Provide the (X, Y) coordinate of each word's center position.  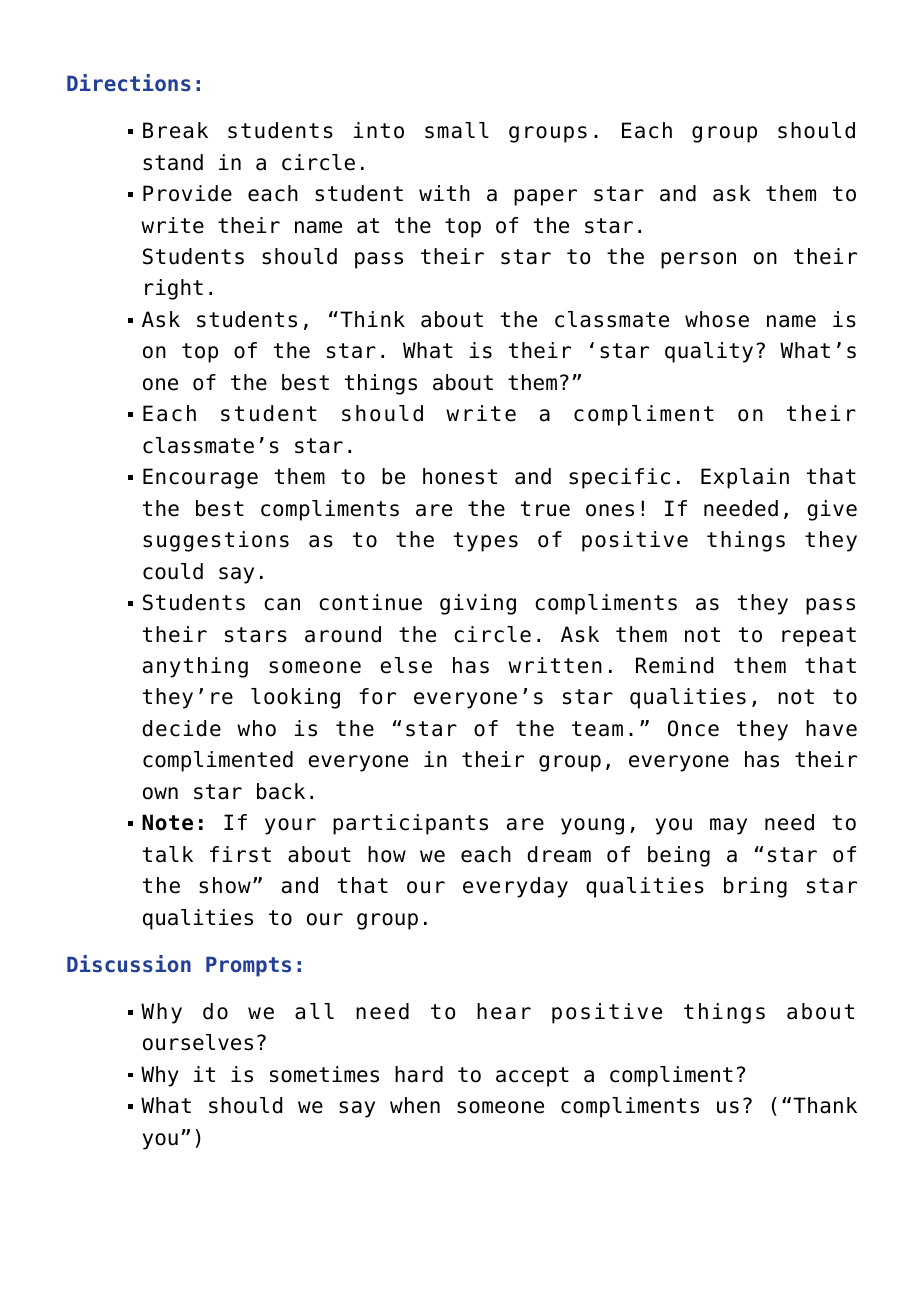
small (457, 130)
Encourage (200, 478)
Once (693, 728)
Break (175, 130)
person (698, 260)
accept (532, 1077)
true (545, 509)
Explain (745, 478)
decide (181, 728)
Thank (825, 1105)
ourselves (198, 1042)
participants (410, 824)
